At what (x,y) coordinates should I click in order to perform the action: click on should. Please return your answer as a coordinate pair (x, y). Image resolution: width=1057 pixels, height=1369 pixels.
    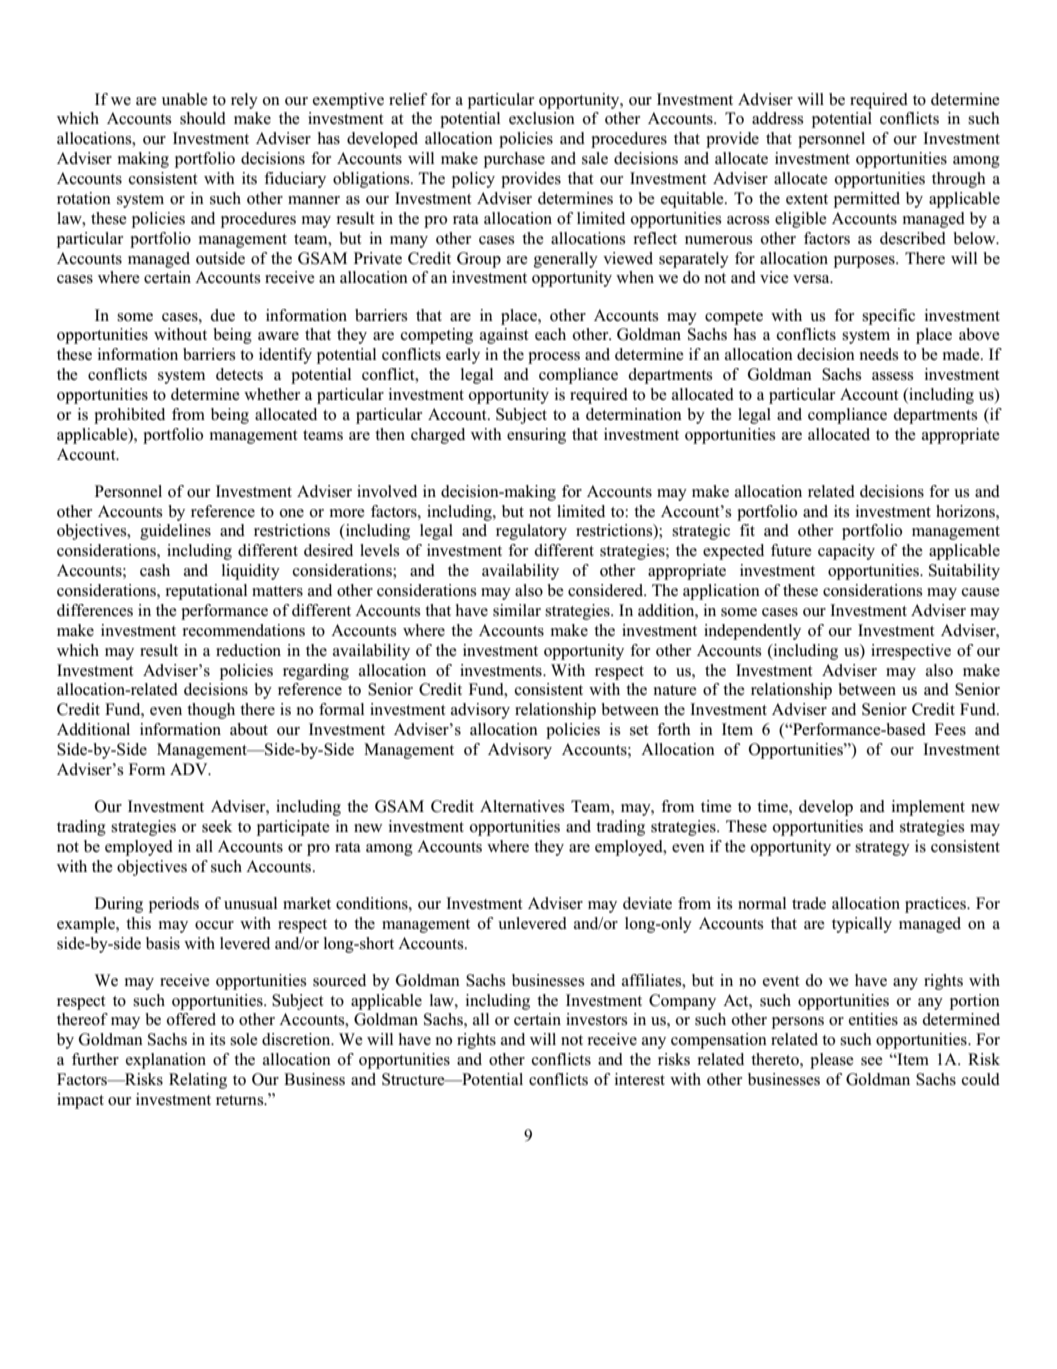
    Looking at the image, I should click on (203, 118).
